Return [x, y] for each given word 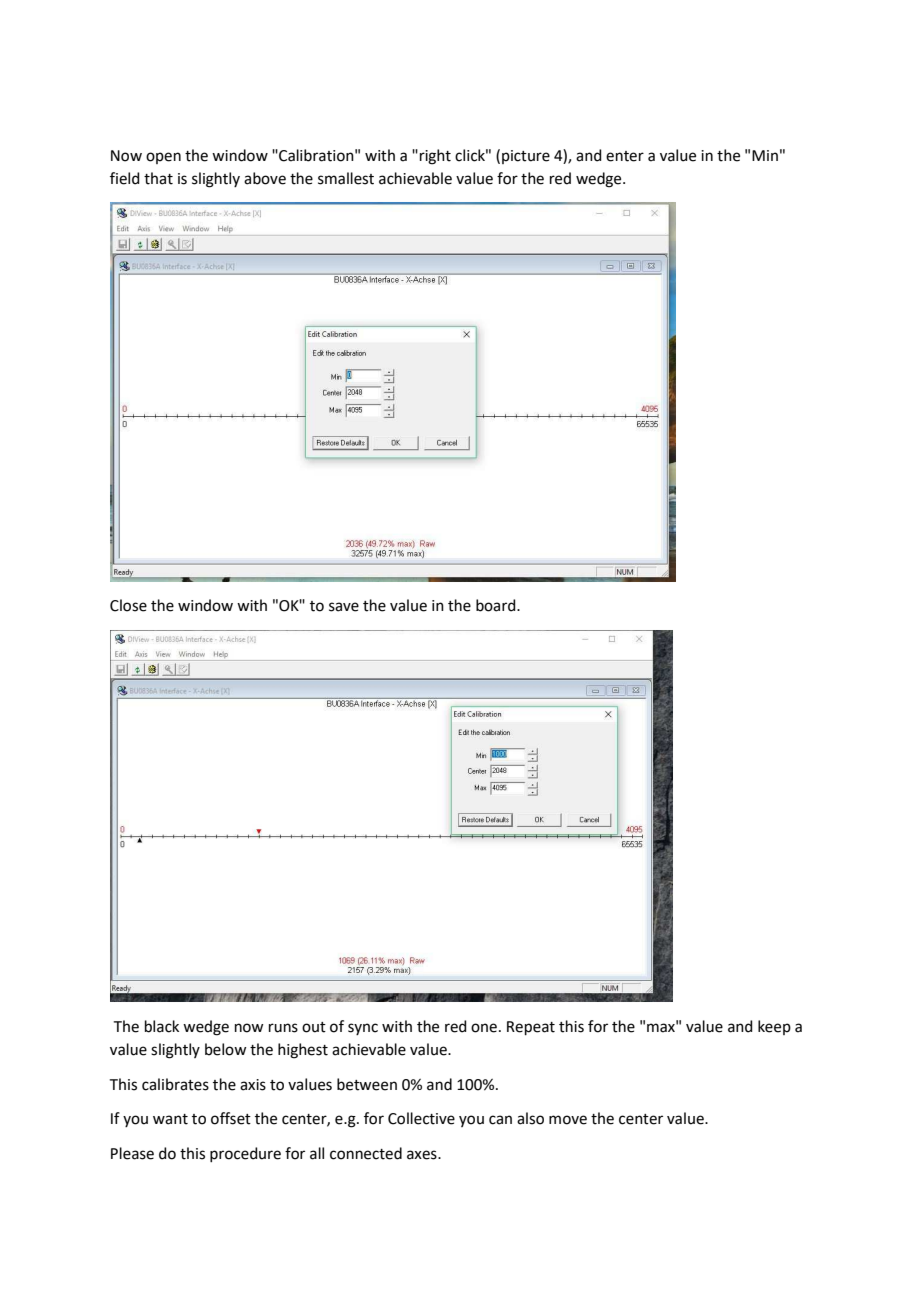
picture [526, 157]
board [497, 605]
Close [128, 605]
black [162, 1026]
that [158, 178]
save [344, 607]
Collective [421, 1118]
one [484, 1028]
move [568, 1120]
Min [765, 155]
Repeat [531, 1028]
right [435, 157]
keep [774, 1027]
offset [231, 1118]
